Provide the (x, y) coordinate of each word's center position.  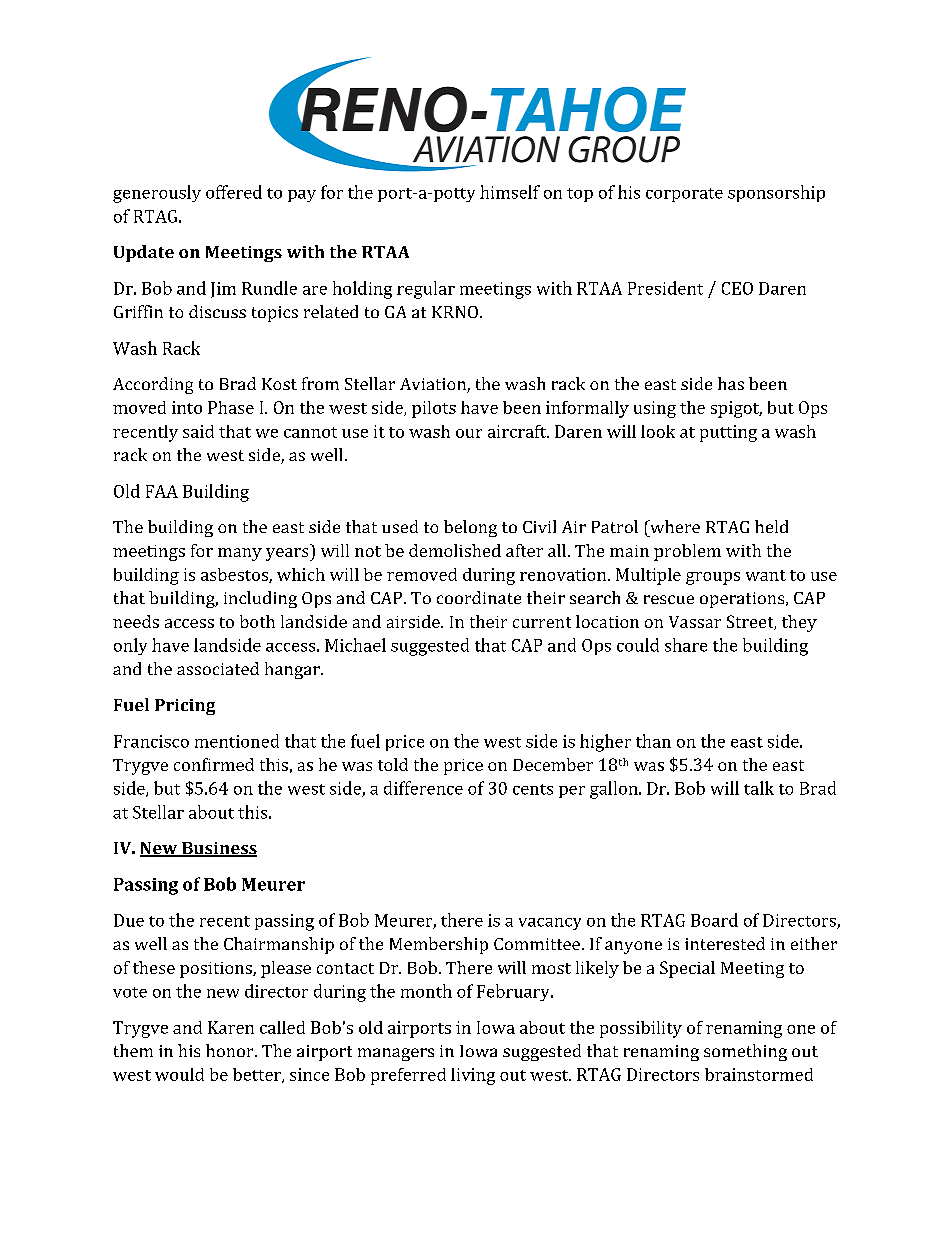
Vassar (695, 622)
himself (510, 192)
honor (231, 1050)
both (257, 621)
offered (234, 192)
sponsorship (776, 193)
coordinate (479, 597)
